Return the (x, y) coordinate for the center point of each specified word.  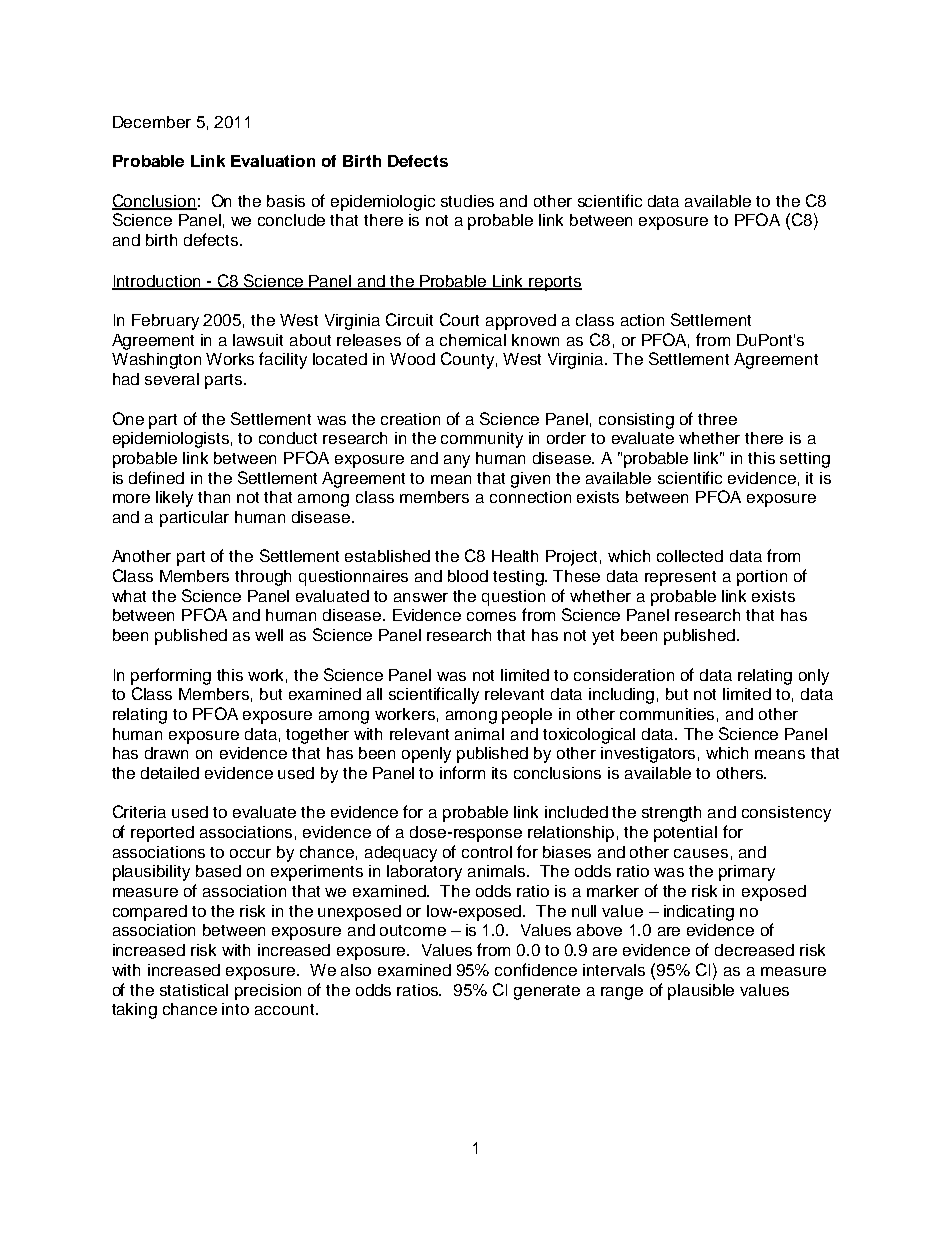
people (527, 716)
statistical (194, 990)
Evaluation (273, 161)
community (482, 440)
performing (171, 676)
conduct (288, 438)
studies (467, 201)
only (814, 677)
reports (555, 283)
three (717, 419)
